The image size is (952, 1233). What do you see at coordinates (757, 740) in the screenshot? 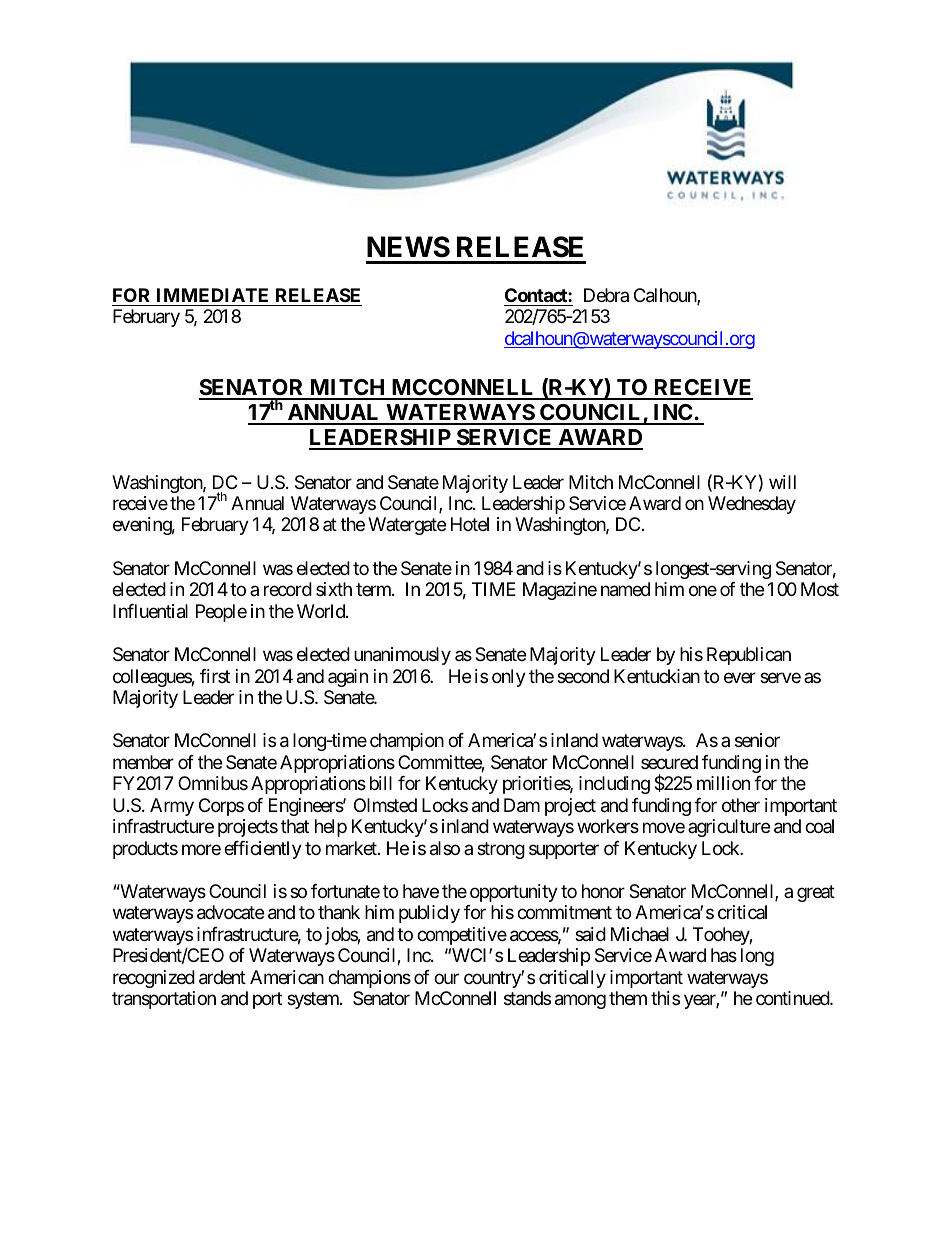
I see `senior` at bounding box center [757, 740].
